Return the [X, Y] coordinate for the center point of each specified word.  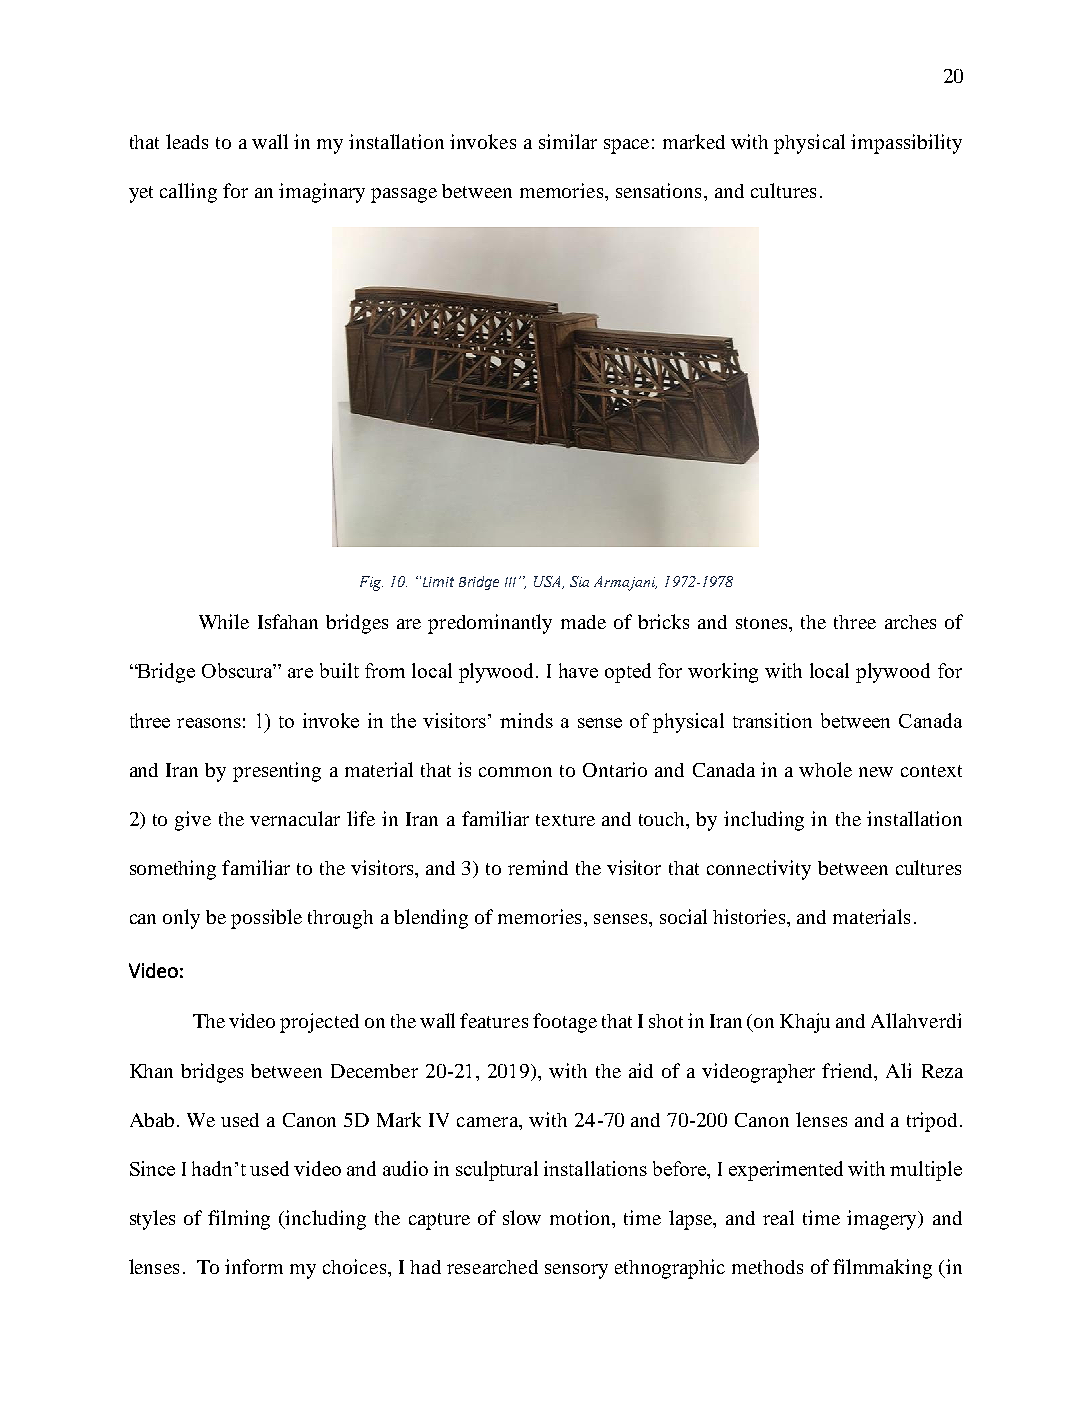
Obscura [239, 670]
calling [188, 193]
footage [565, 1023]
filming [239, 1220]
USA [549, 582]
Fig [371, 583]
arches [910, 622]
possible [266, 919]
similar [568, 141]
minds [526, 720]
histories [750, 916]
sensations [658, 190]
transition [772, 720]
